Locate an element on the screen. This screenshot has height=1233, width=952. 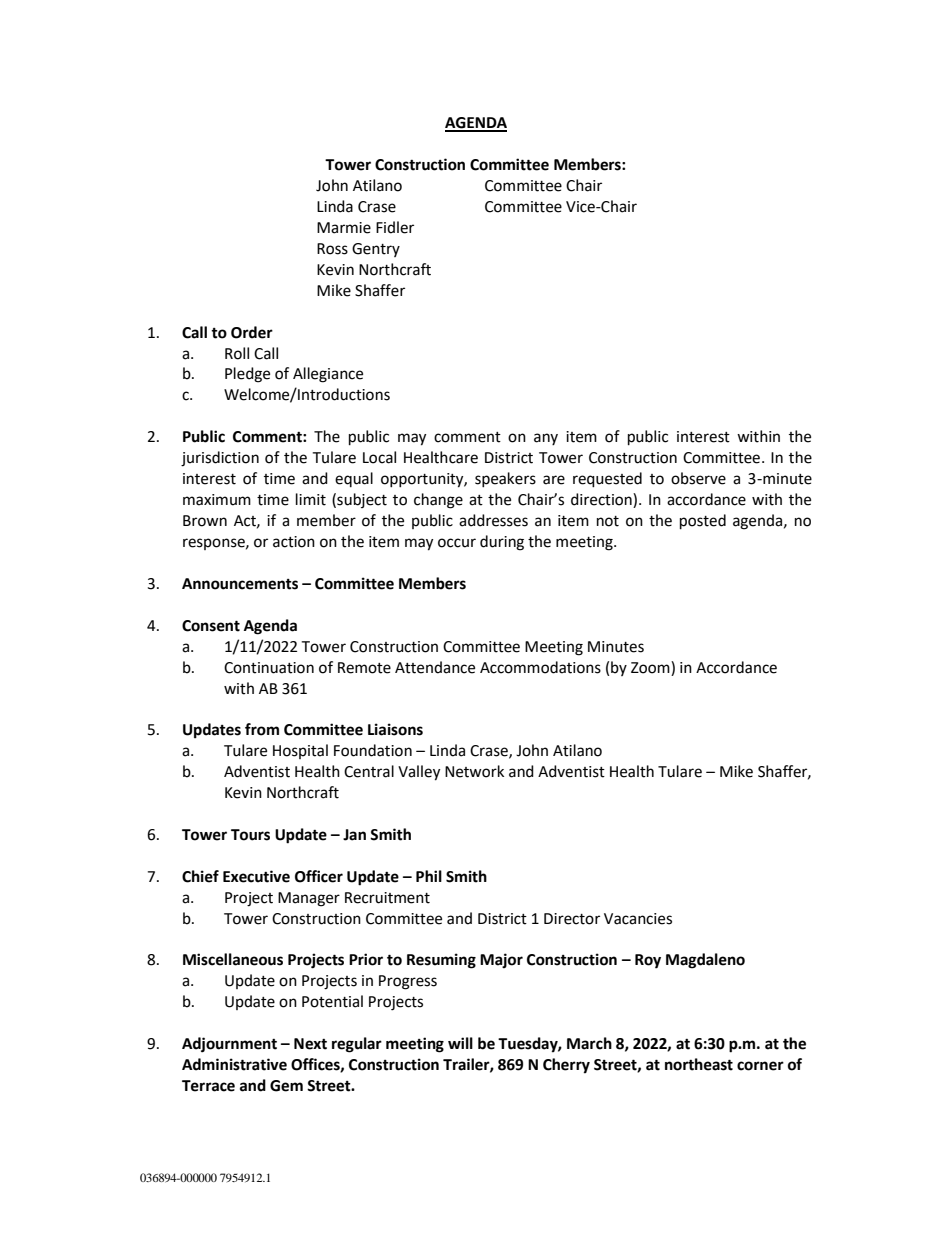
Ross is located at coordinates (332, 249).
